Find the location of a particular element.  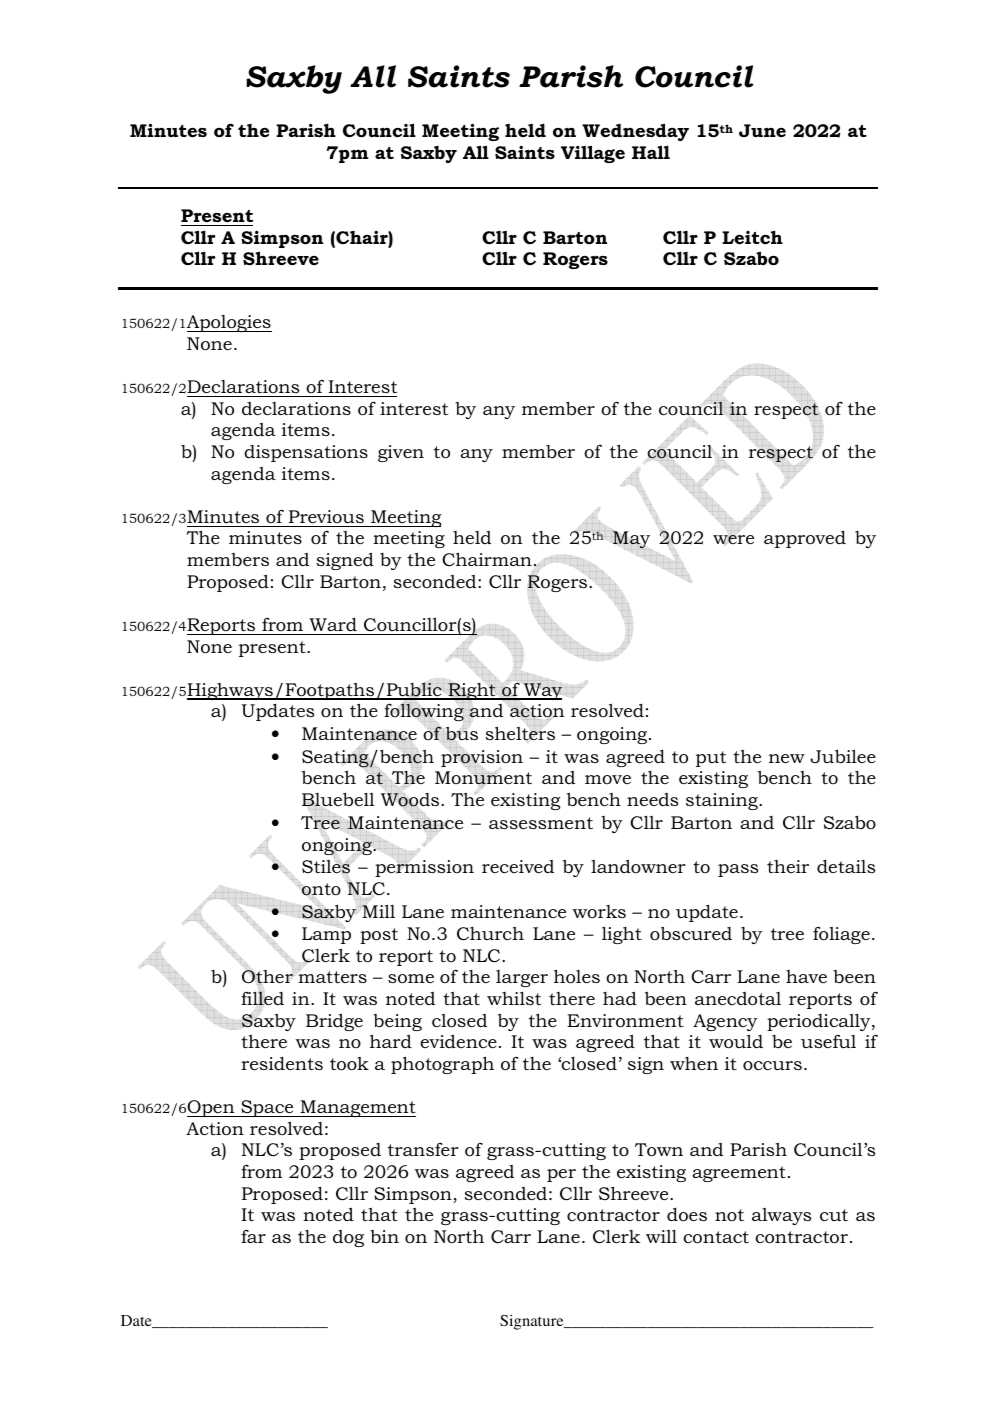

June is located at coordinates (762, 130).
